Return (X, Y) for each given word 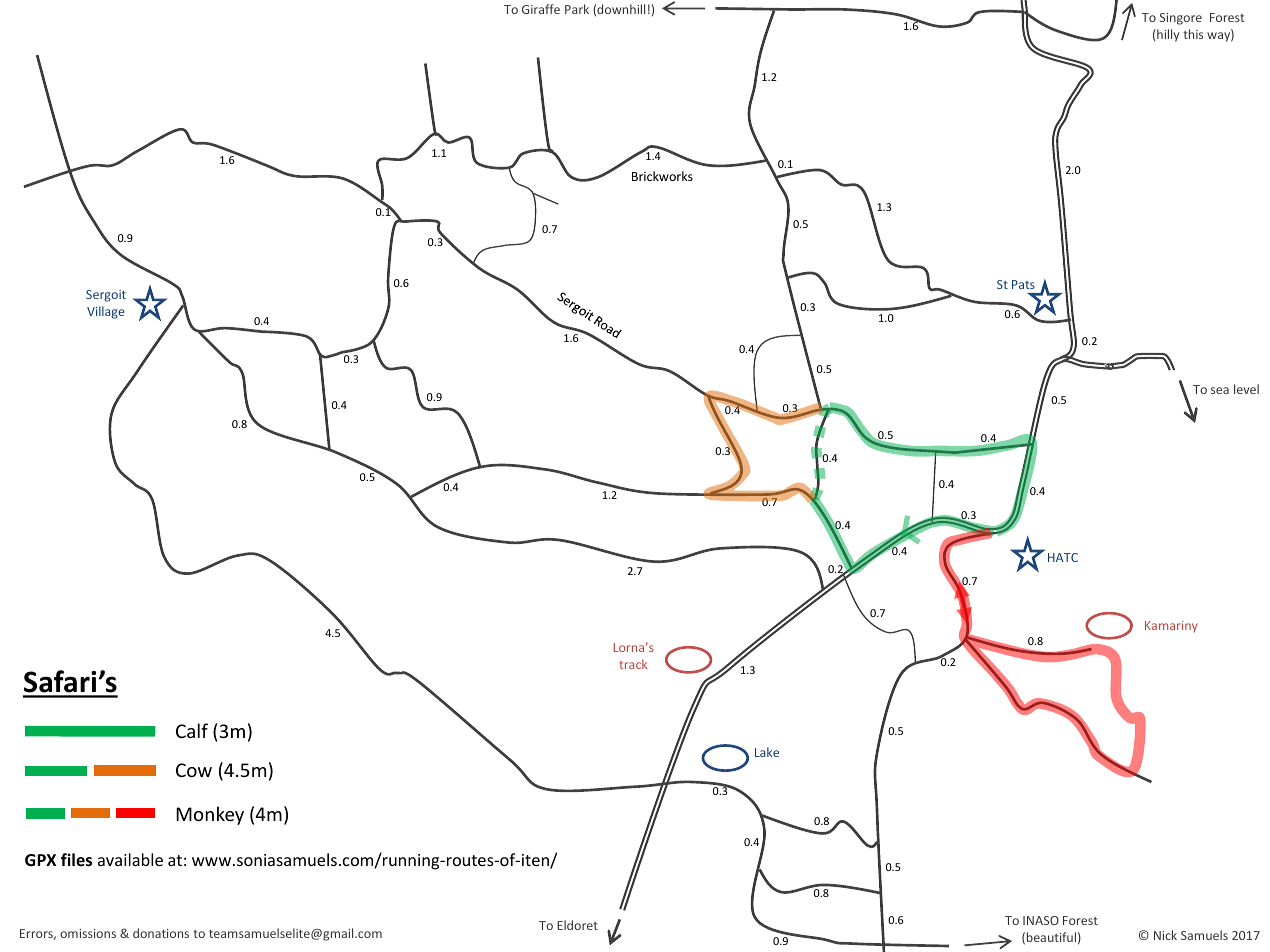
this (1193, 34)
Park (577, 9)
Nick (1165, 935)
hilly (1167, 35)
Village (106, 312)
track (633, 664)
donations (161, 933)
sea (1220, 390)
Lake (767, 752)
